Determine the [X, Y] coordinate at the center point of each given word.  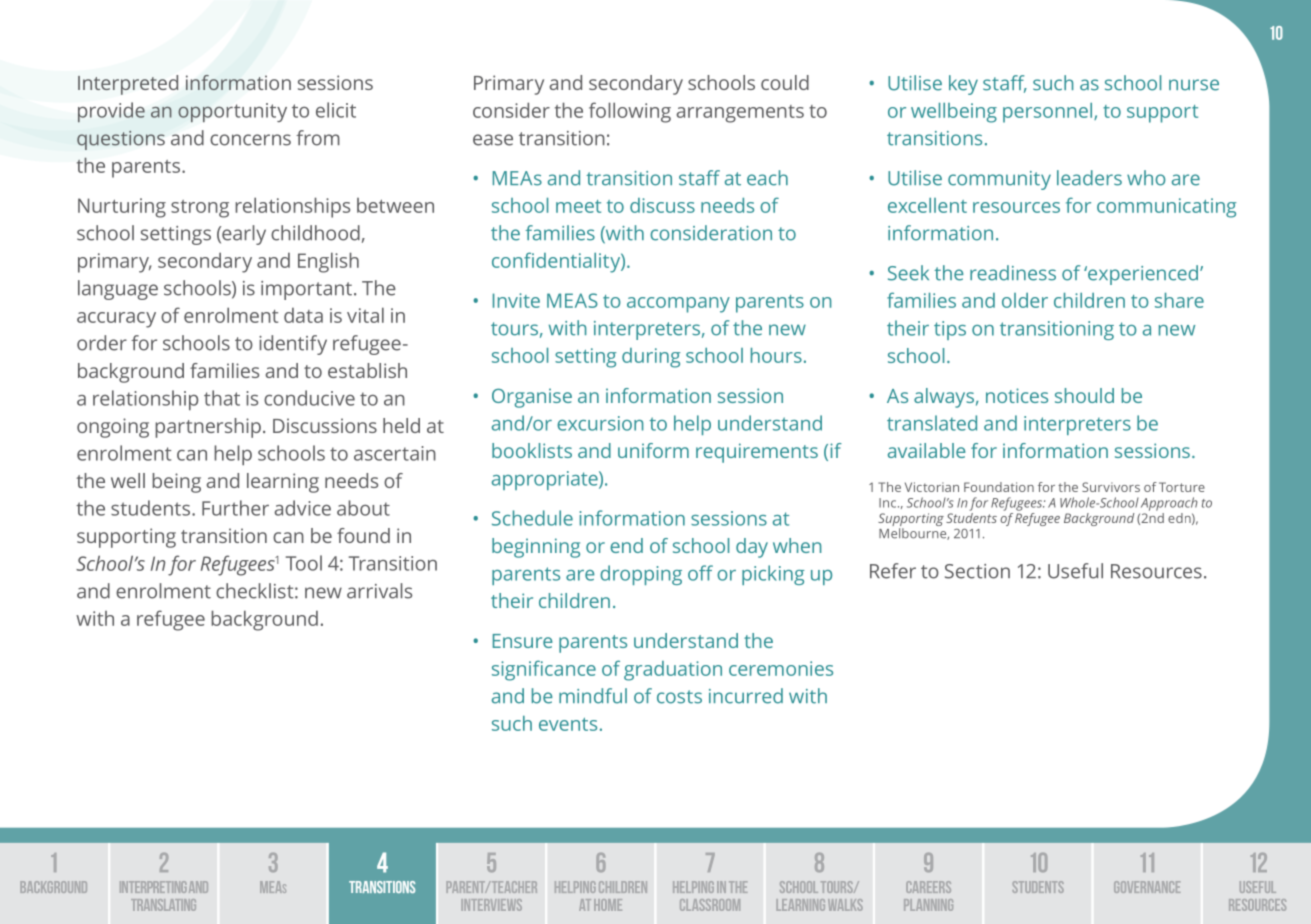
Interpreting [153, 887]
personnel [1049, 113]
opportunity [232, 113]
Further [235, 508]
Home [608, 905]
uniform [653, 450]
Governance [1147, 887]
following [630, 112]
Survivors [1111, 487]
